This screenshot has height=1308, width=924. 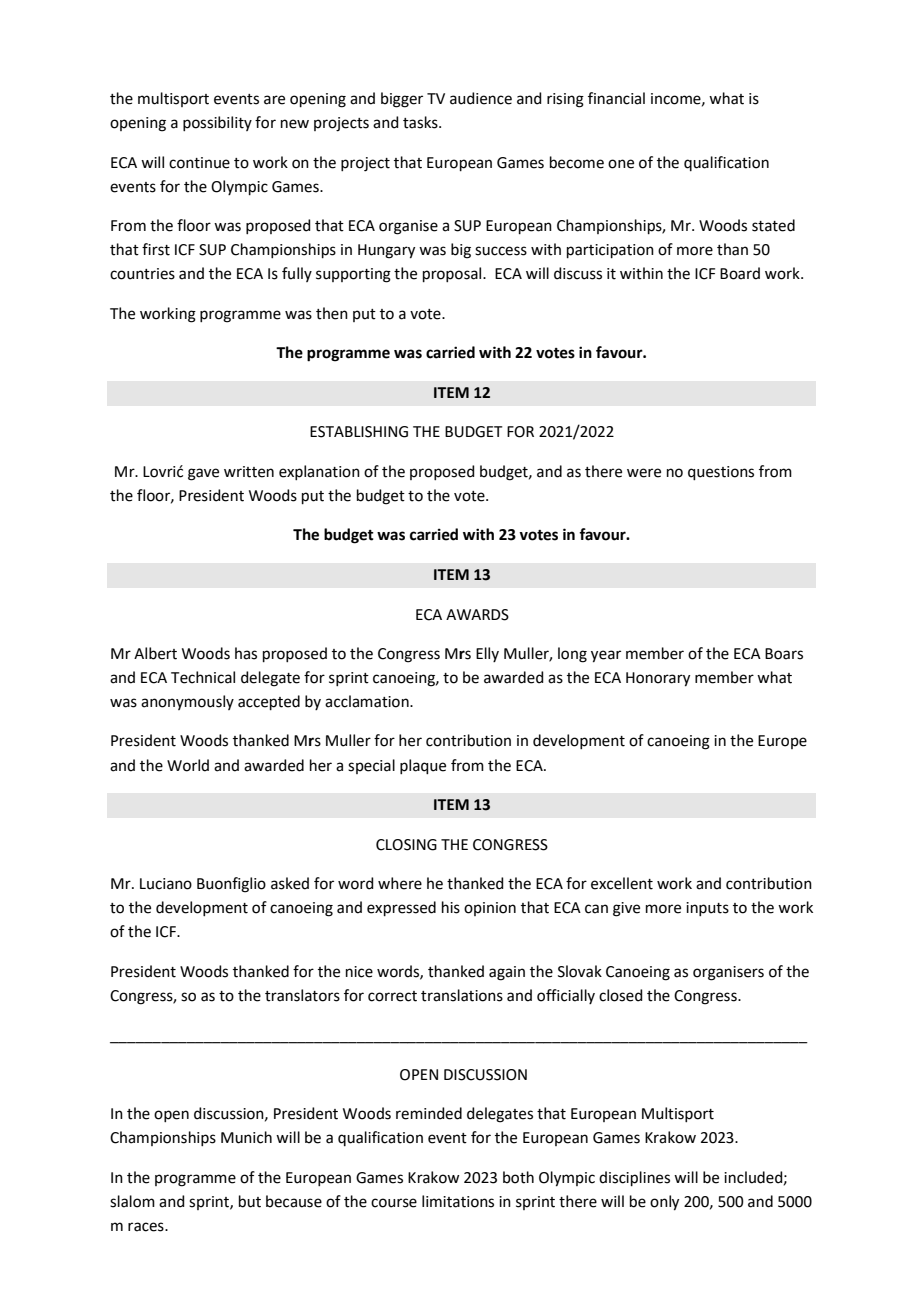 What do you see at coordinates (707, 909) in the screenshot?
I see `inputs` at bounding box center [707, 909].
